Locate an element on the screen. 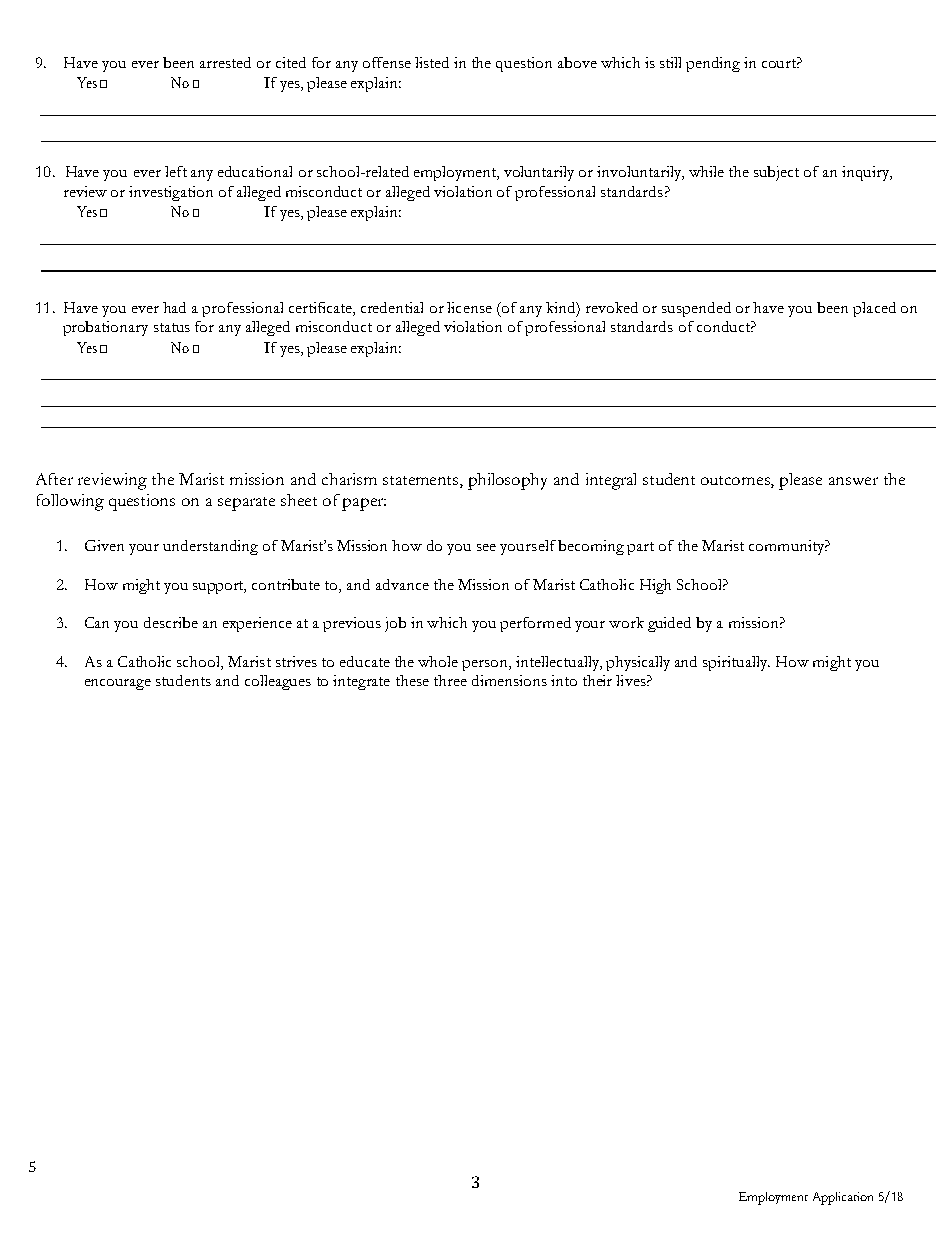  spiritually is located at coordinates (736, 663).
